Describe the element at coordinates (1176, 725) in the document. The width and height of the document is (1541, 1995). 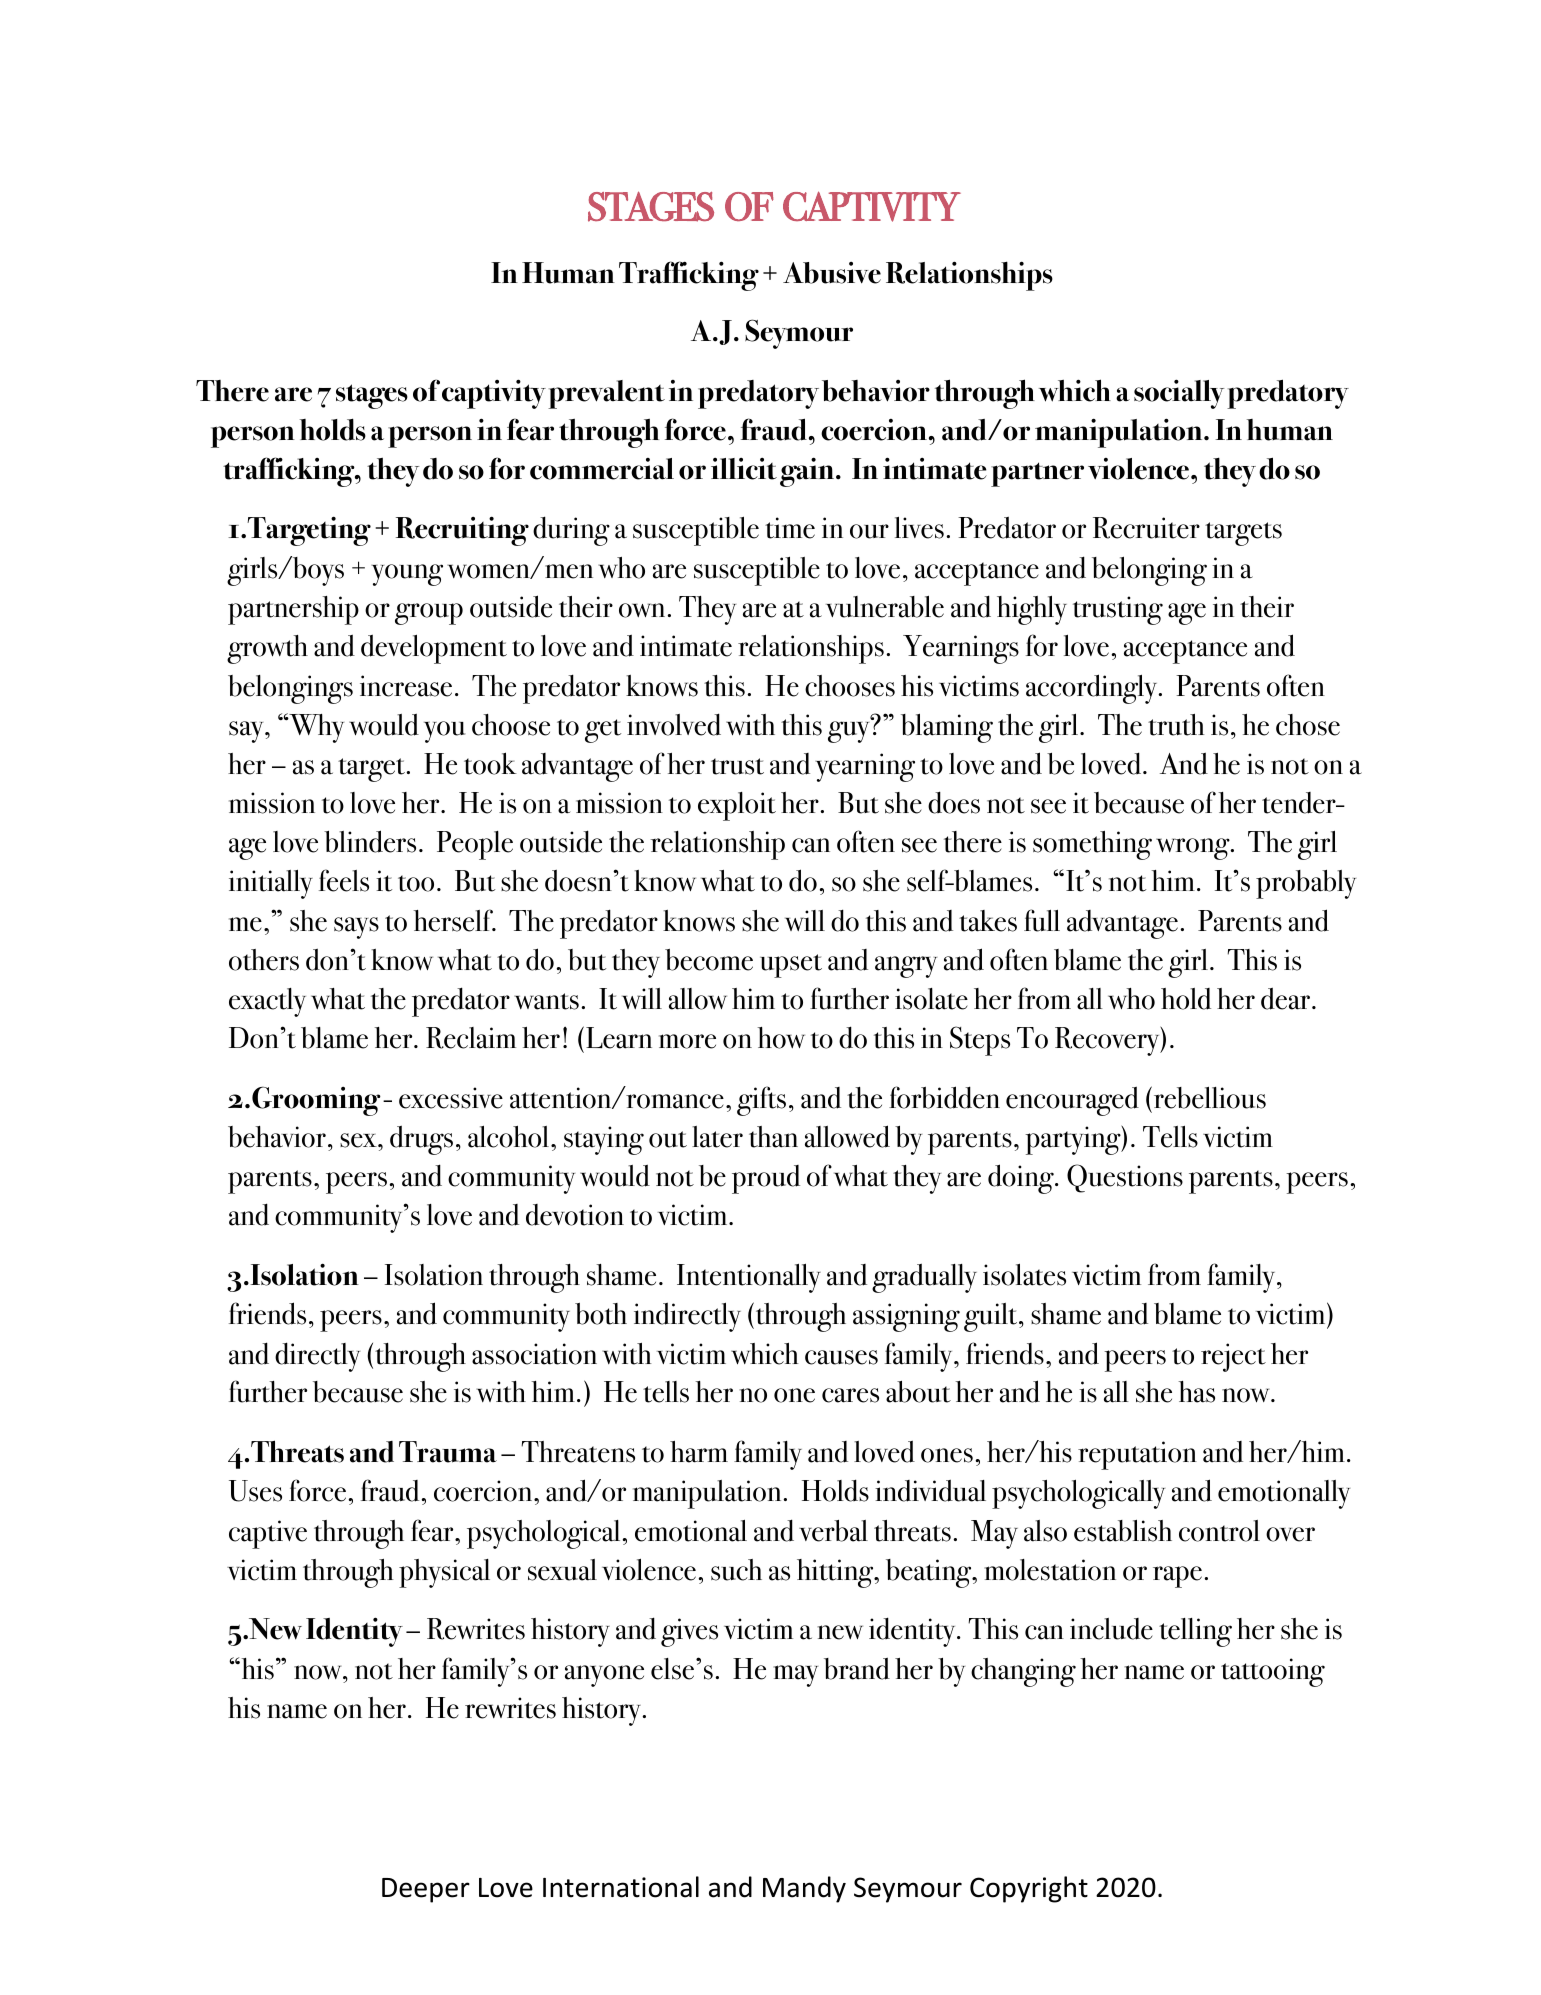
I see `truth` at that location.
